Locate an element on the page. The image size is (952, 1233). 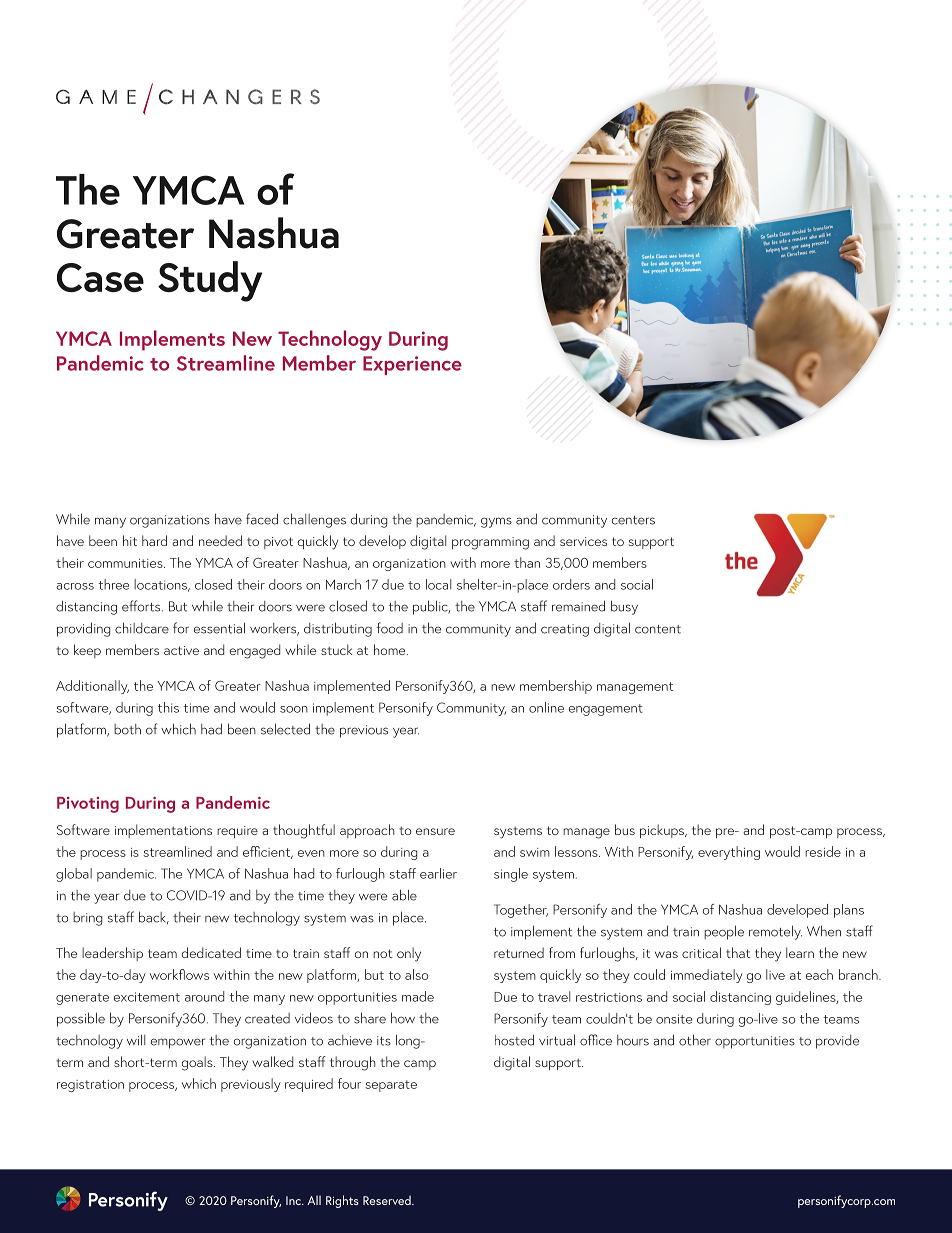
content is located at coordinates (658, 629).
